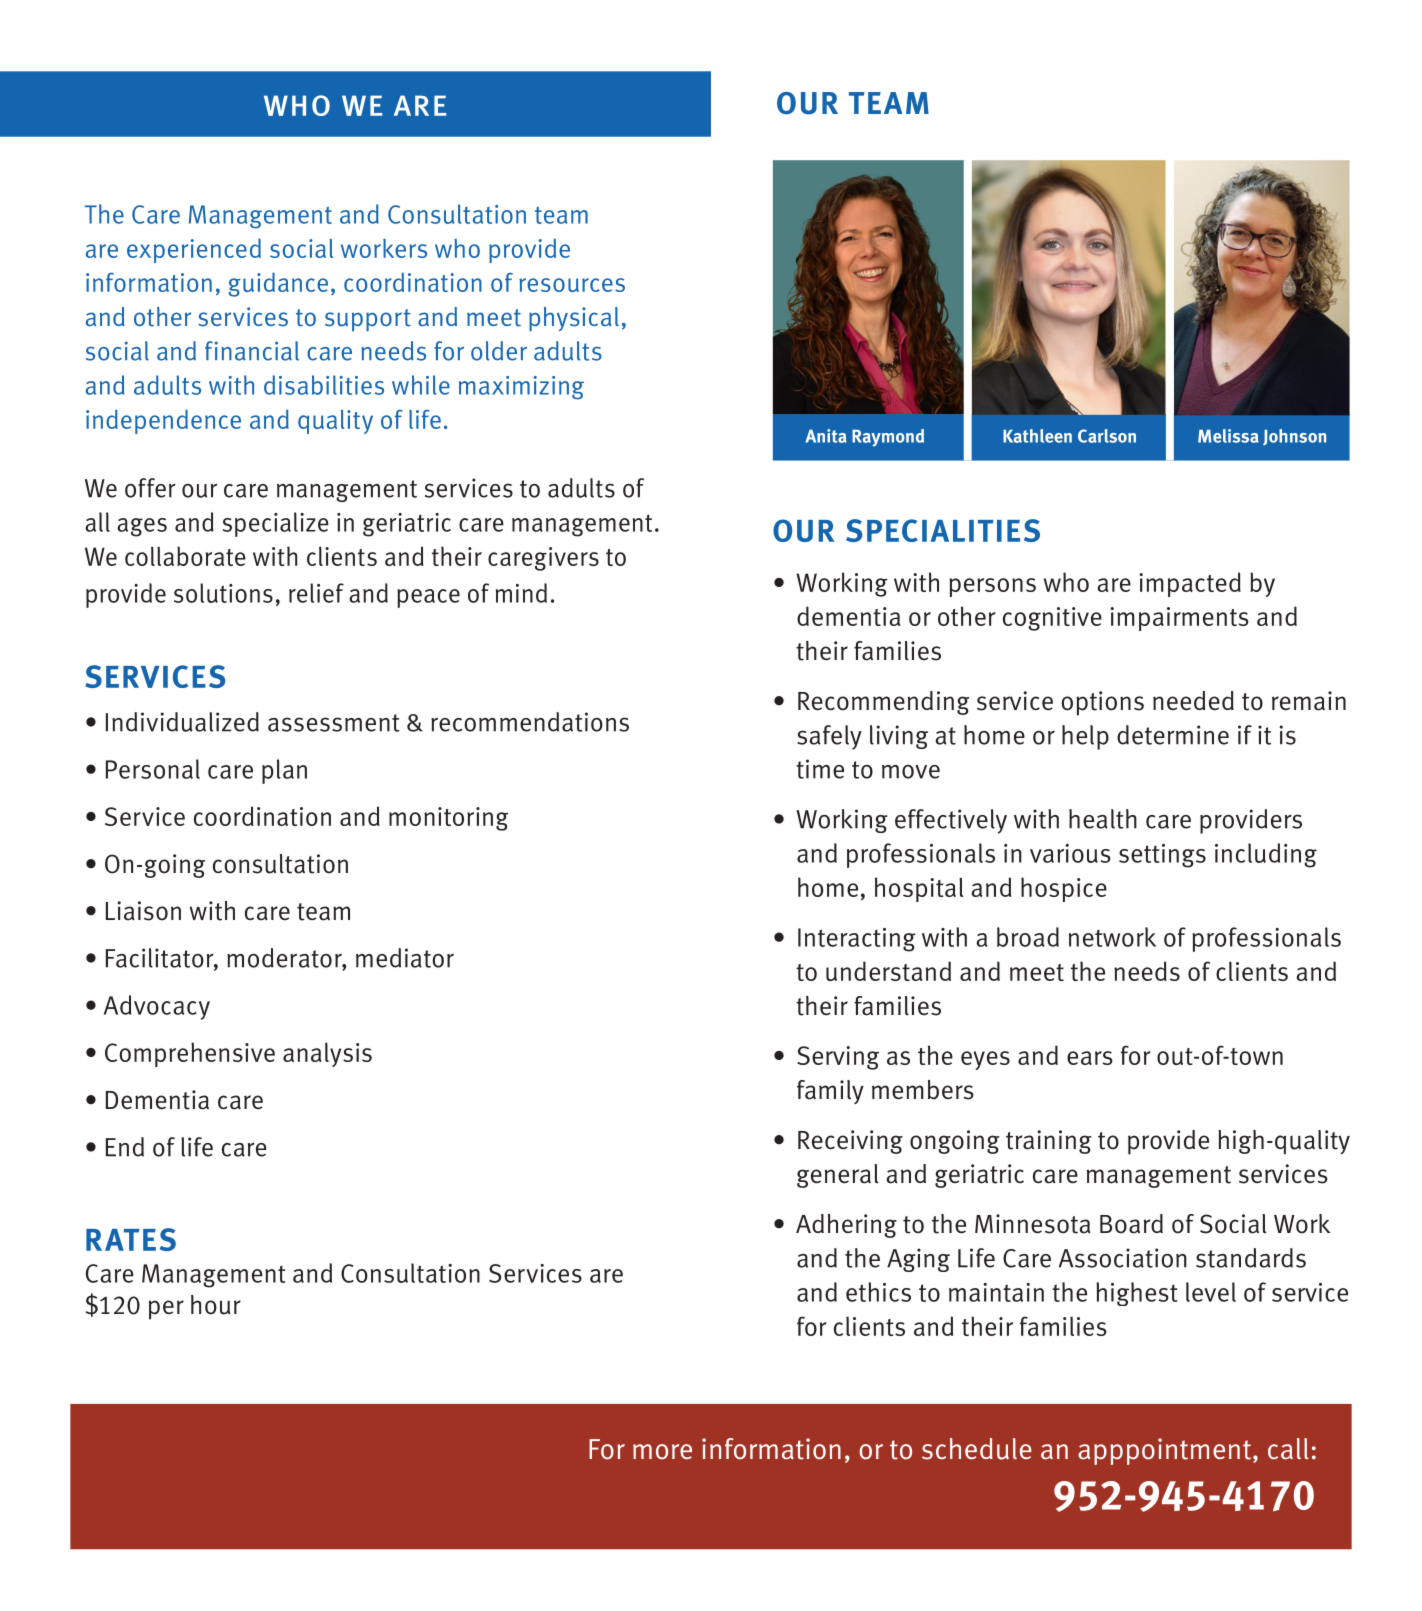 The height and width of the screenshot is (1611, 1422). What do you see at coordinates (1131, 1224) in the screenshot?
I see `Board` at bounding box center [1131, 1224].
